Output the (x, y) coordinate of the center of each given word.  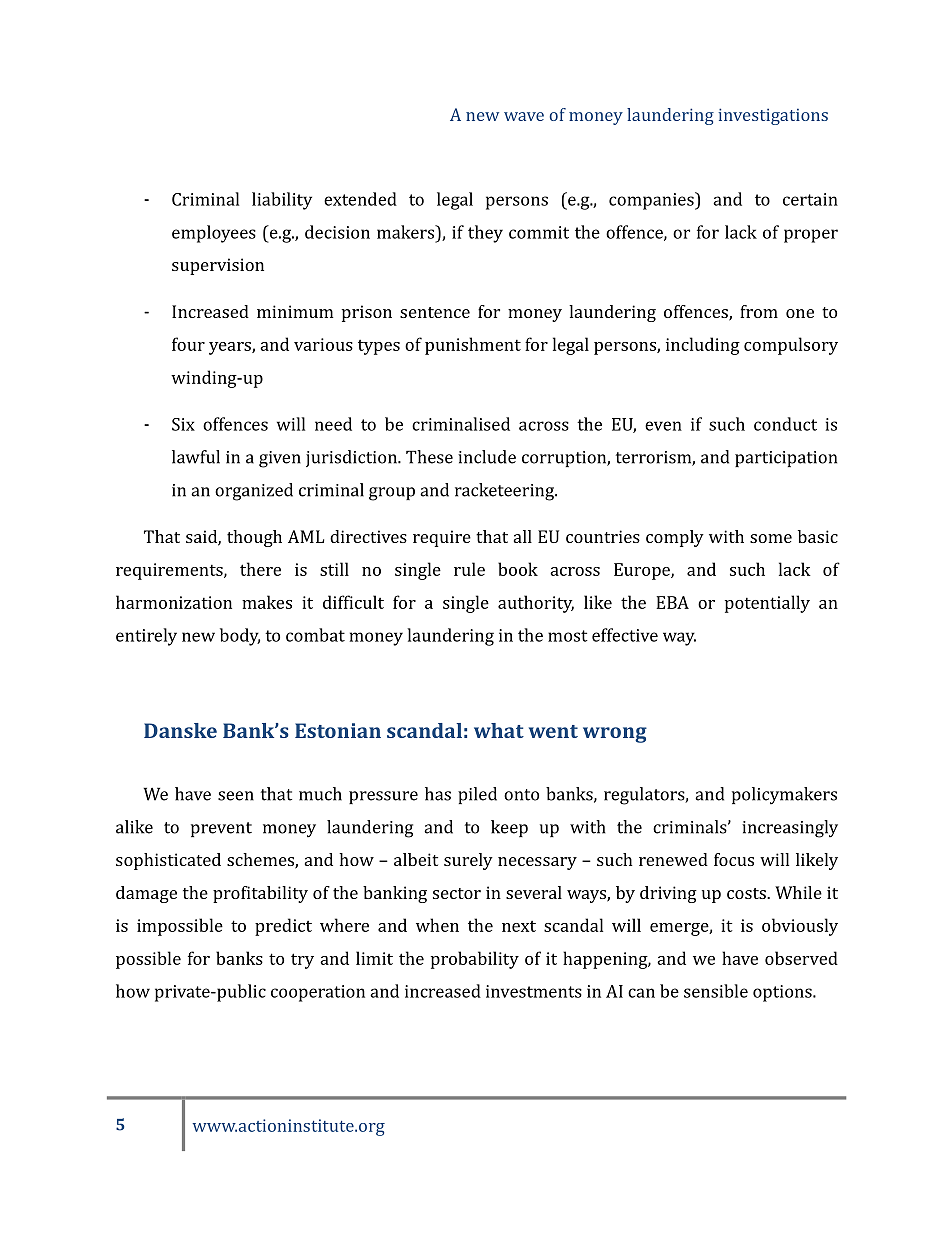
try (302, 961)
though (254, 538)
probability (475, 960)
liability (282, 201)
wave (524, 116)
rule (469, 569)
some (771, 538)
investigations (773, 116)
